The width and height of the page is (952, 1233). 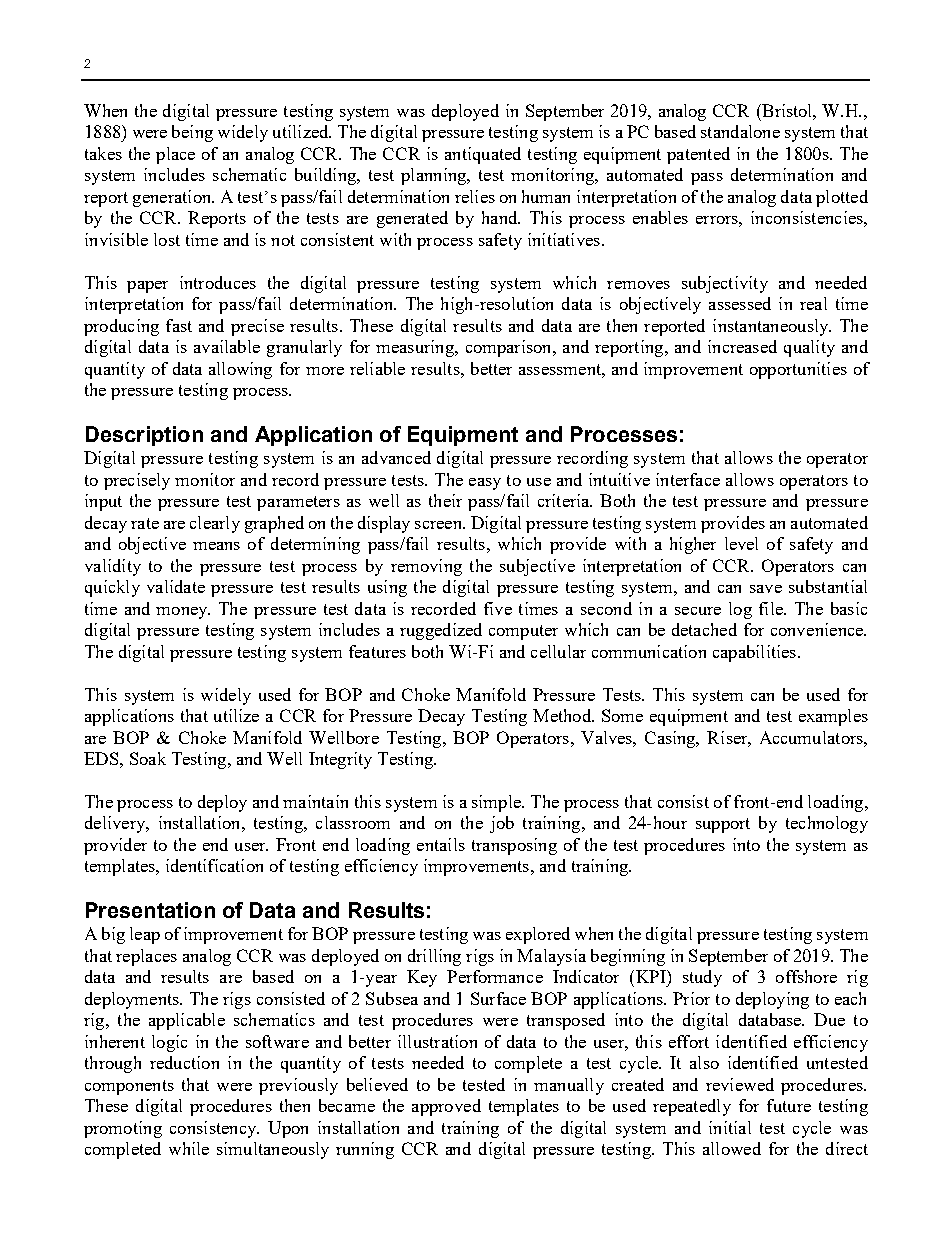 What do you see at coordinates (446, 1107) in the page?
I see `approved` at bounding box center [446, 1107].
